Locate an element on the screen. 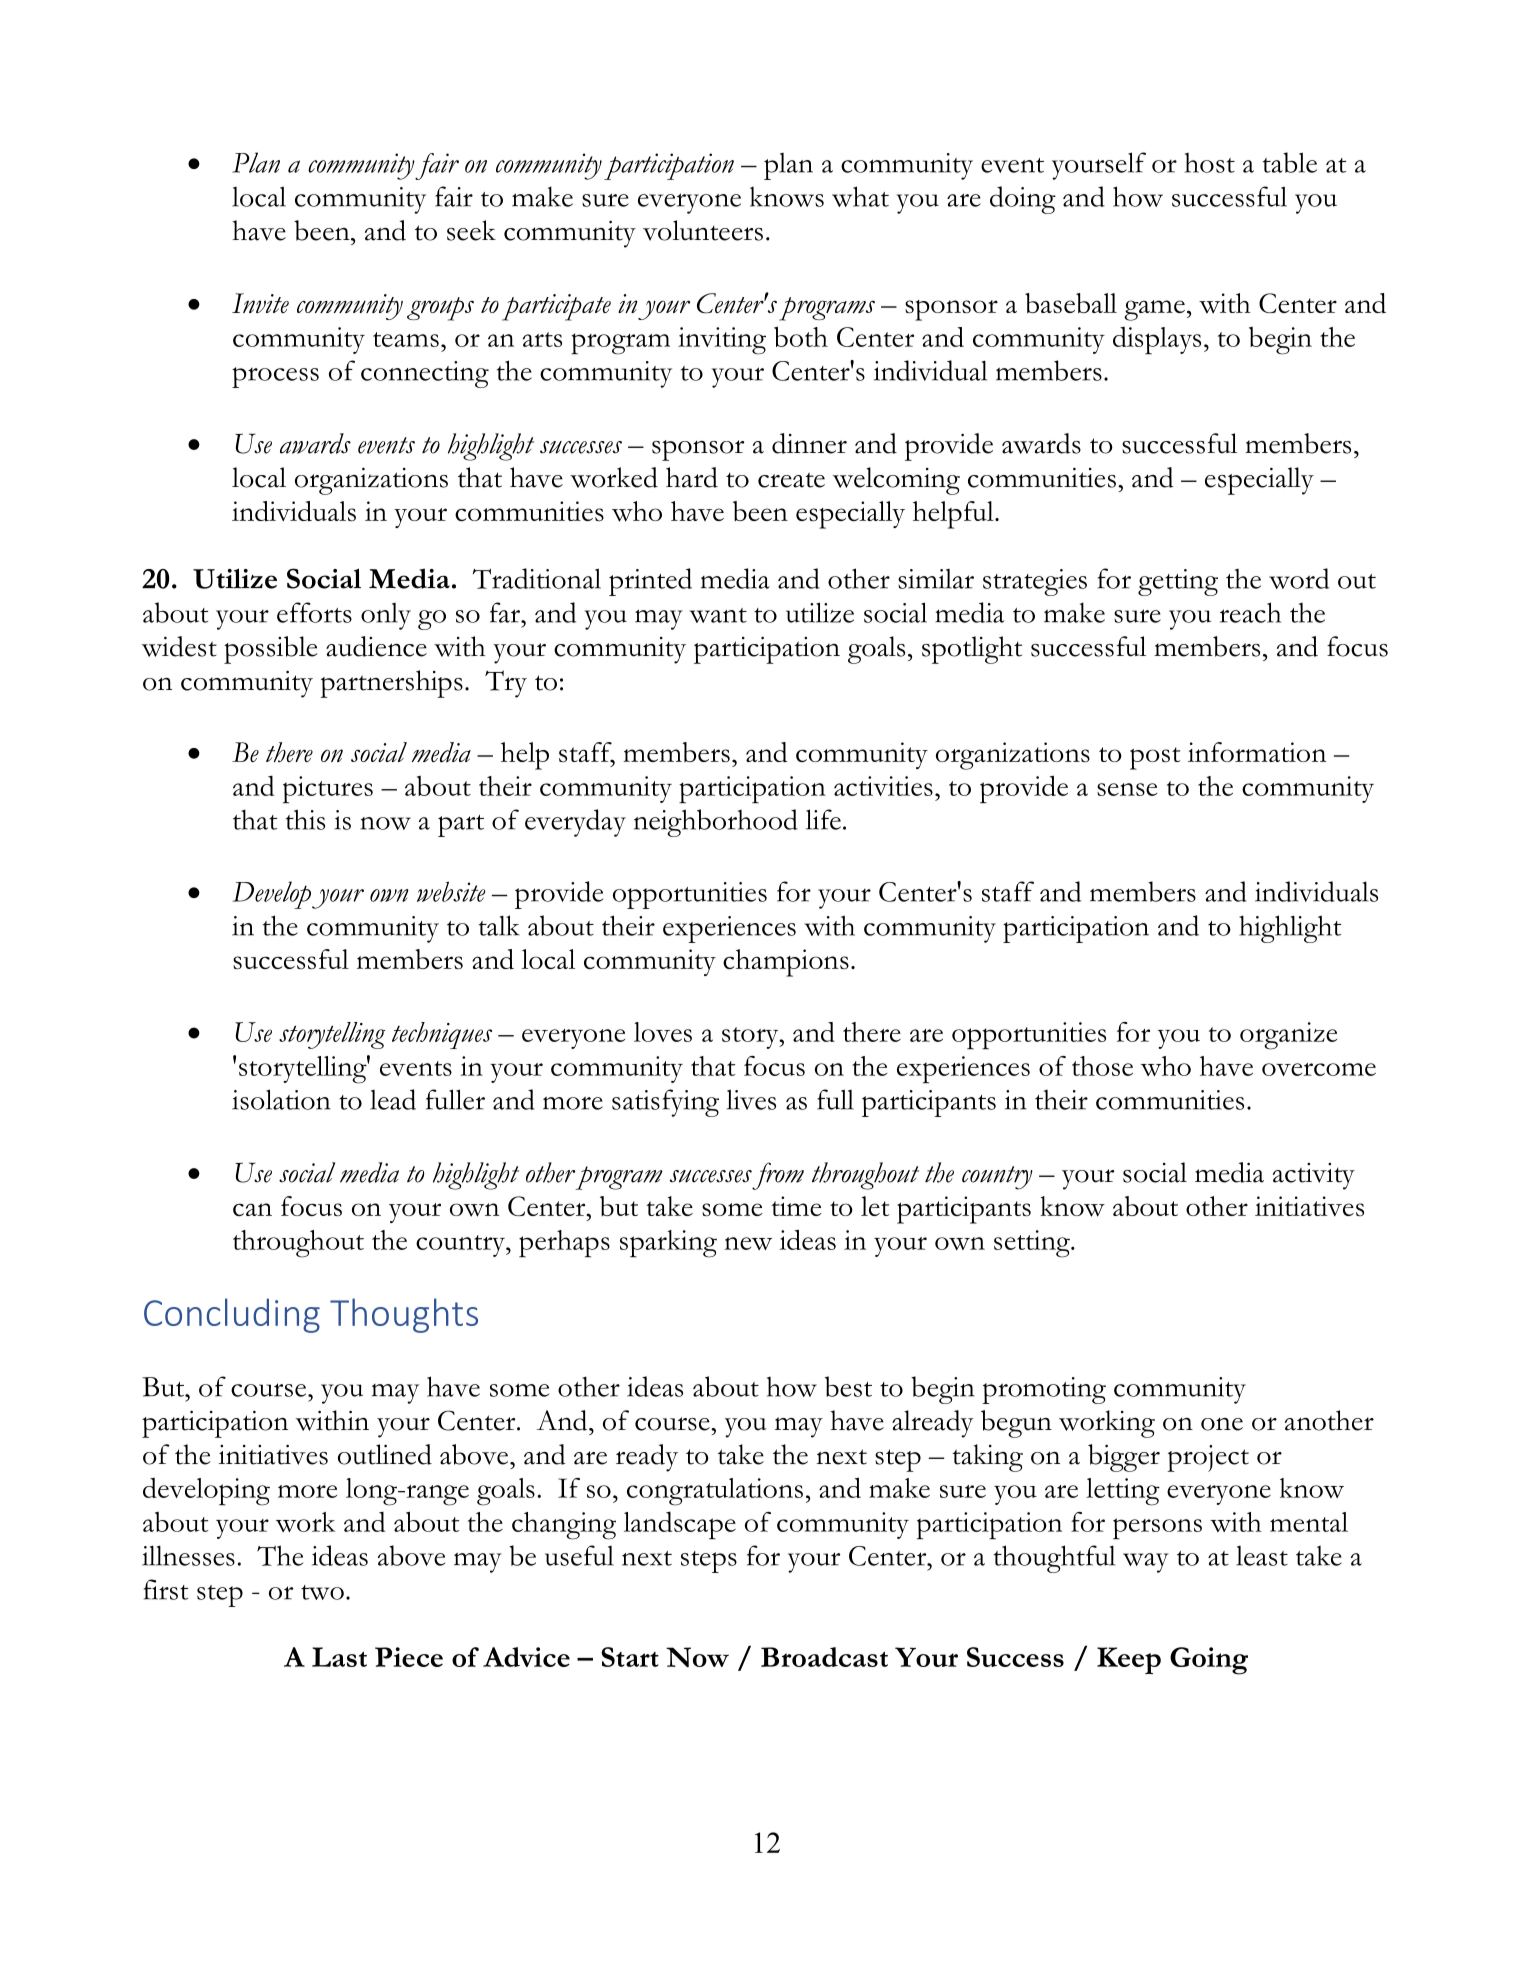 The image size is (1533, 1984). volunteers is located at coordinates (703, 230).
